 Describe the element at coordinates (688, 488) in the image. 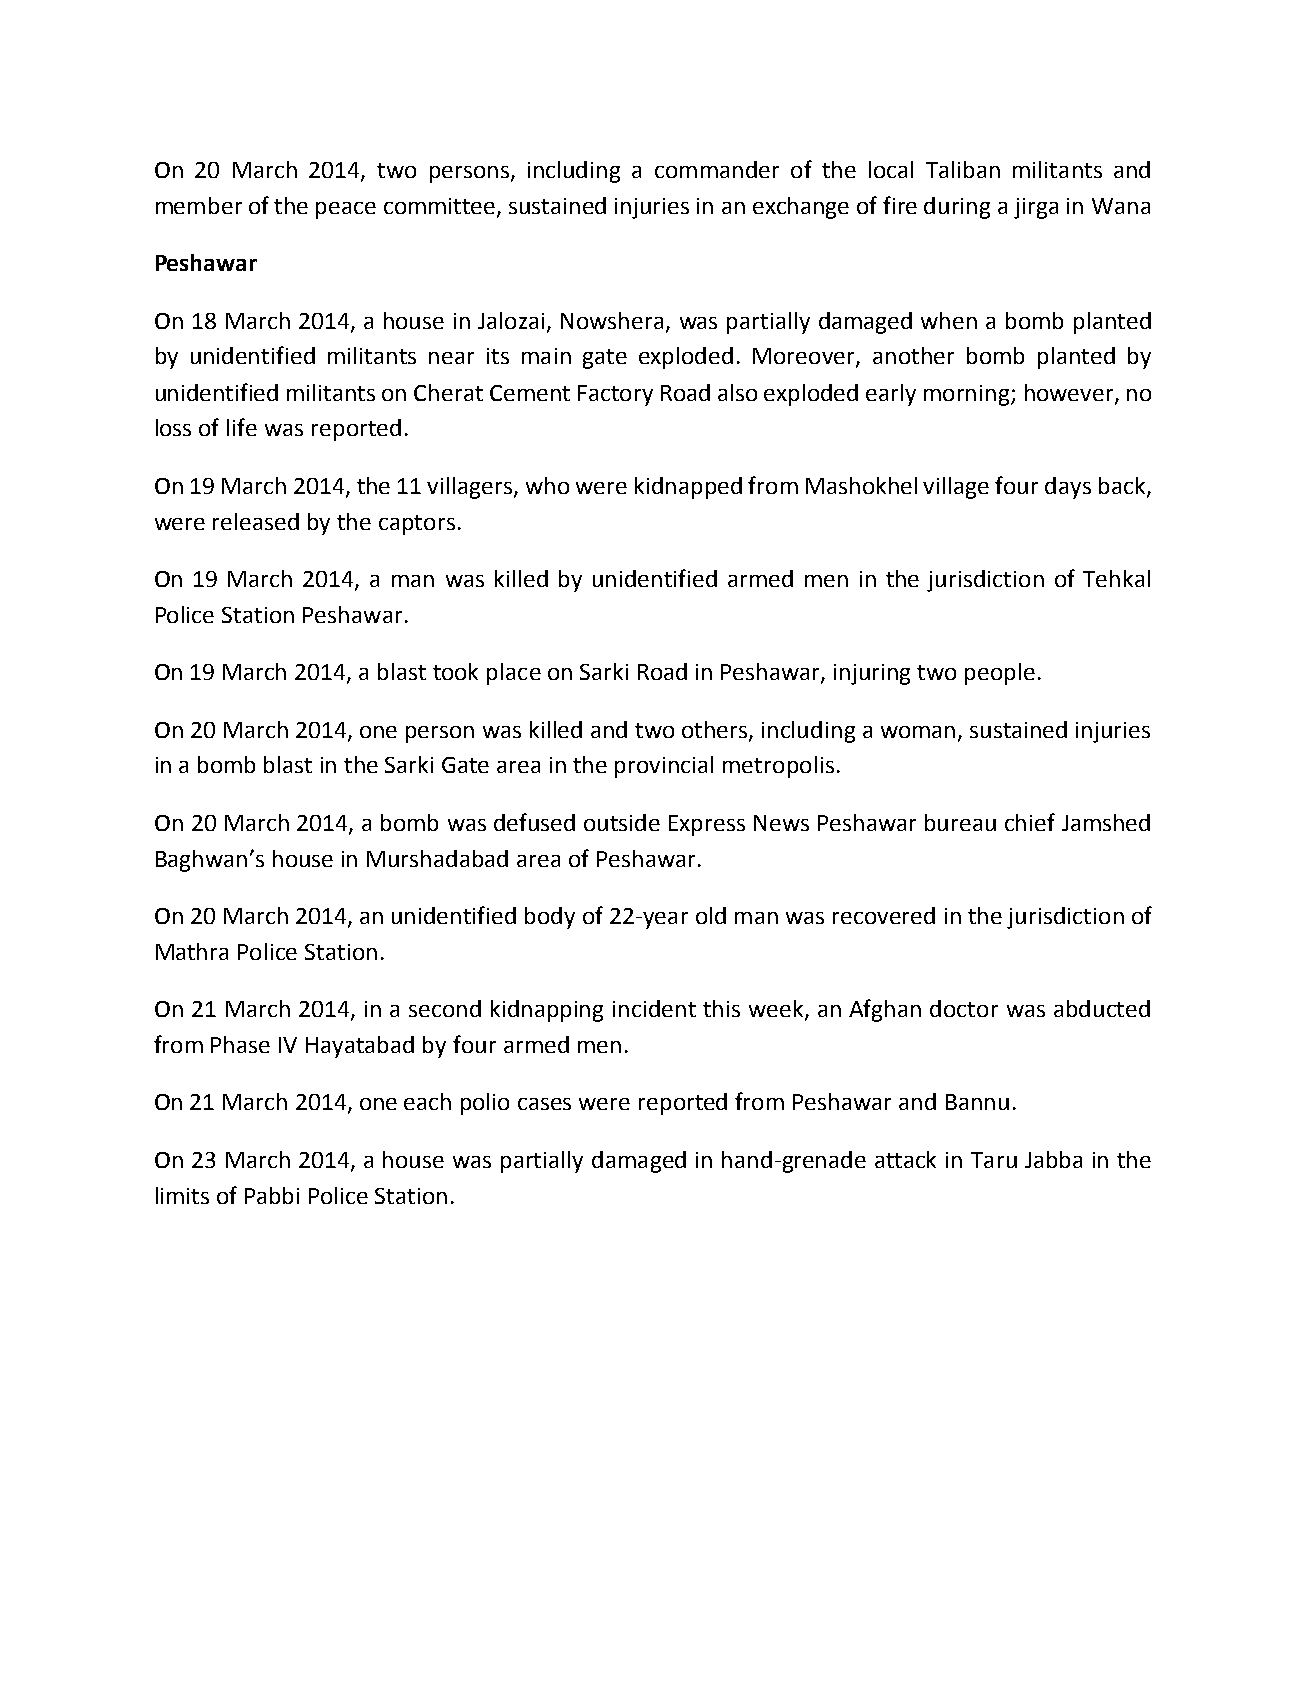

I see `kidnapped` at that location.
